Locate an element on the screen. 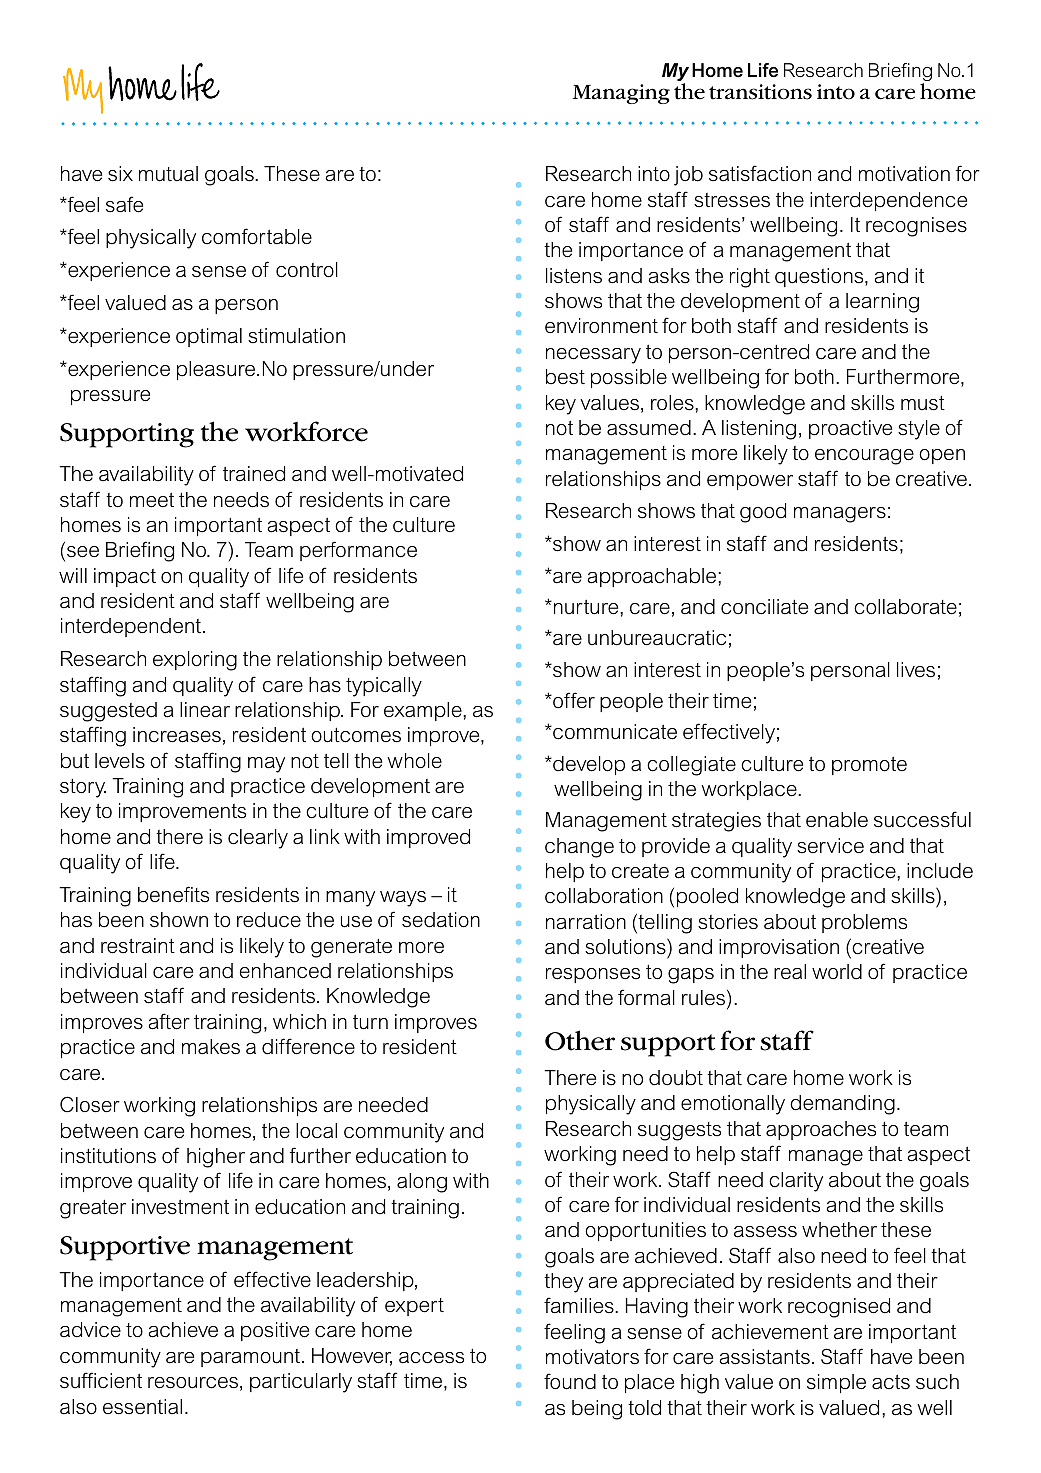  found is located at coordinates (570, 1381).
